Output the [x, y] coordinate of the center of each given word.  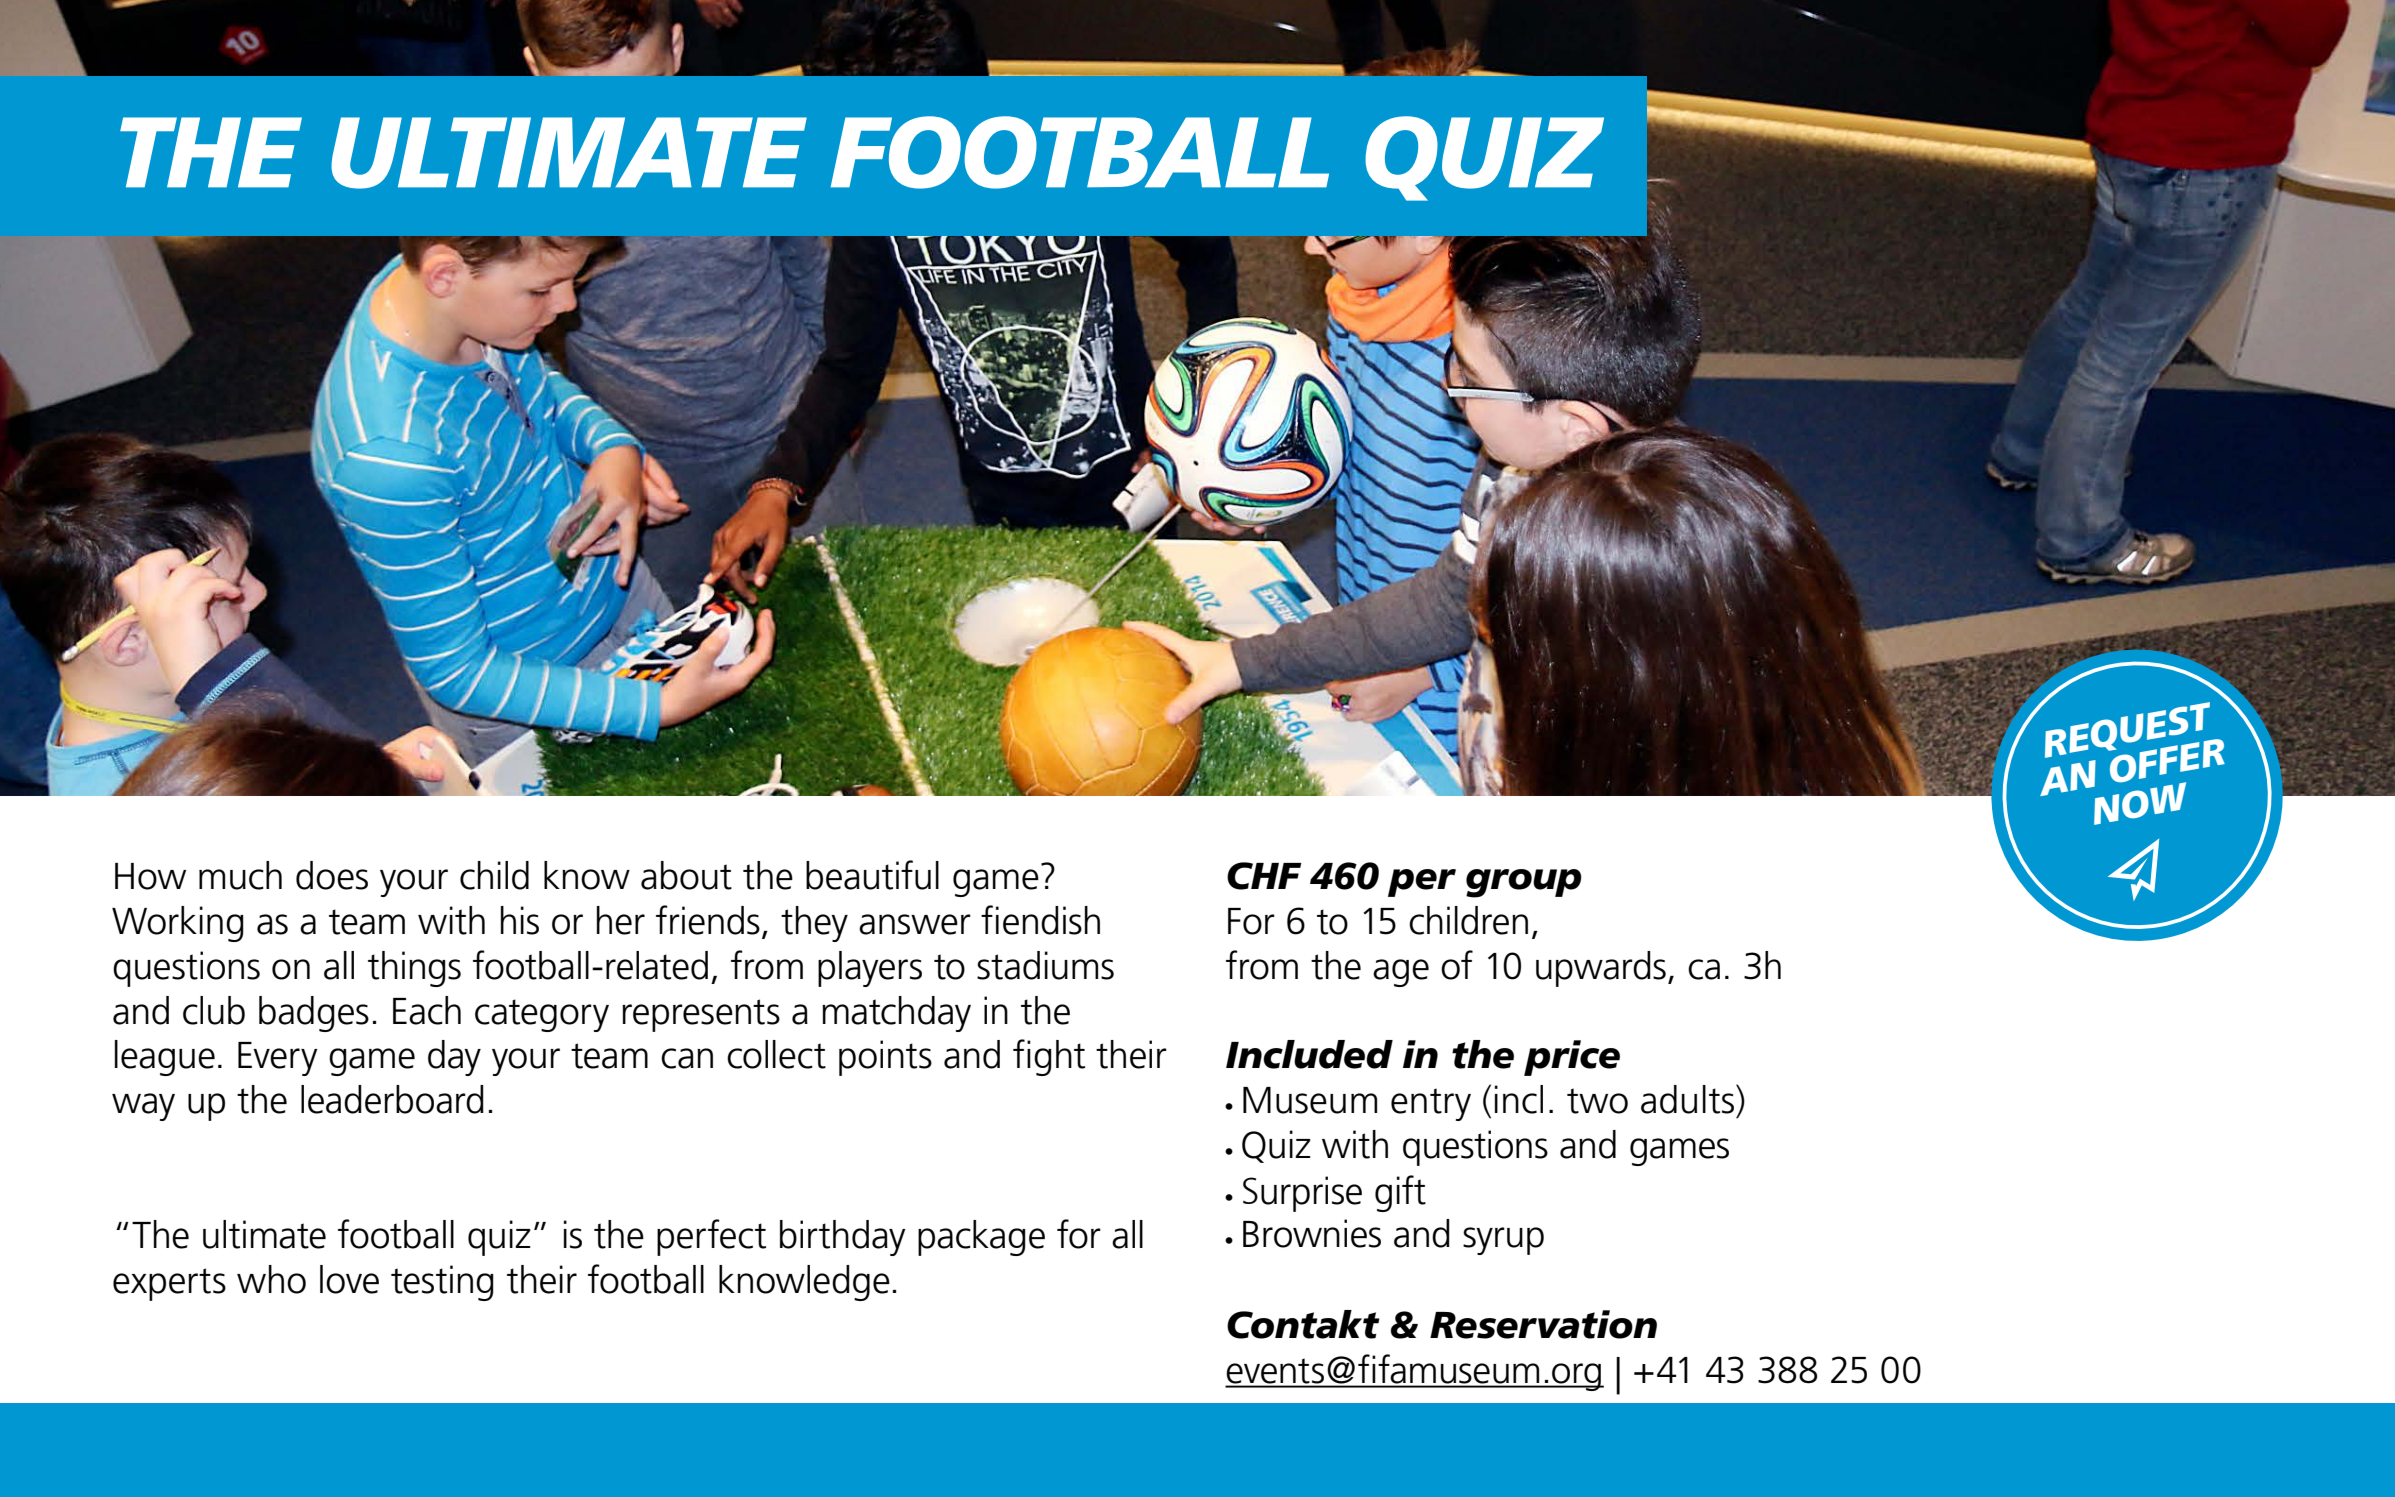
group [1524, 883]
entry [1431, 1104]
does [332, 875]
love [349, 1279]
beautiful [872, 875]
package [981, 1238]
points [885, 1058]
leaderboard [392, 1099]
